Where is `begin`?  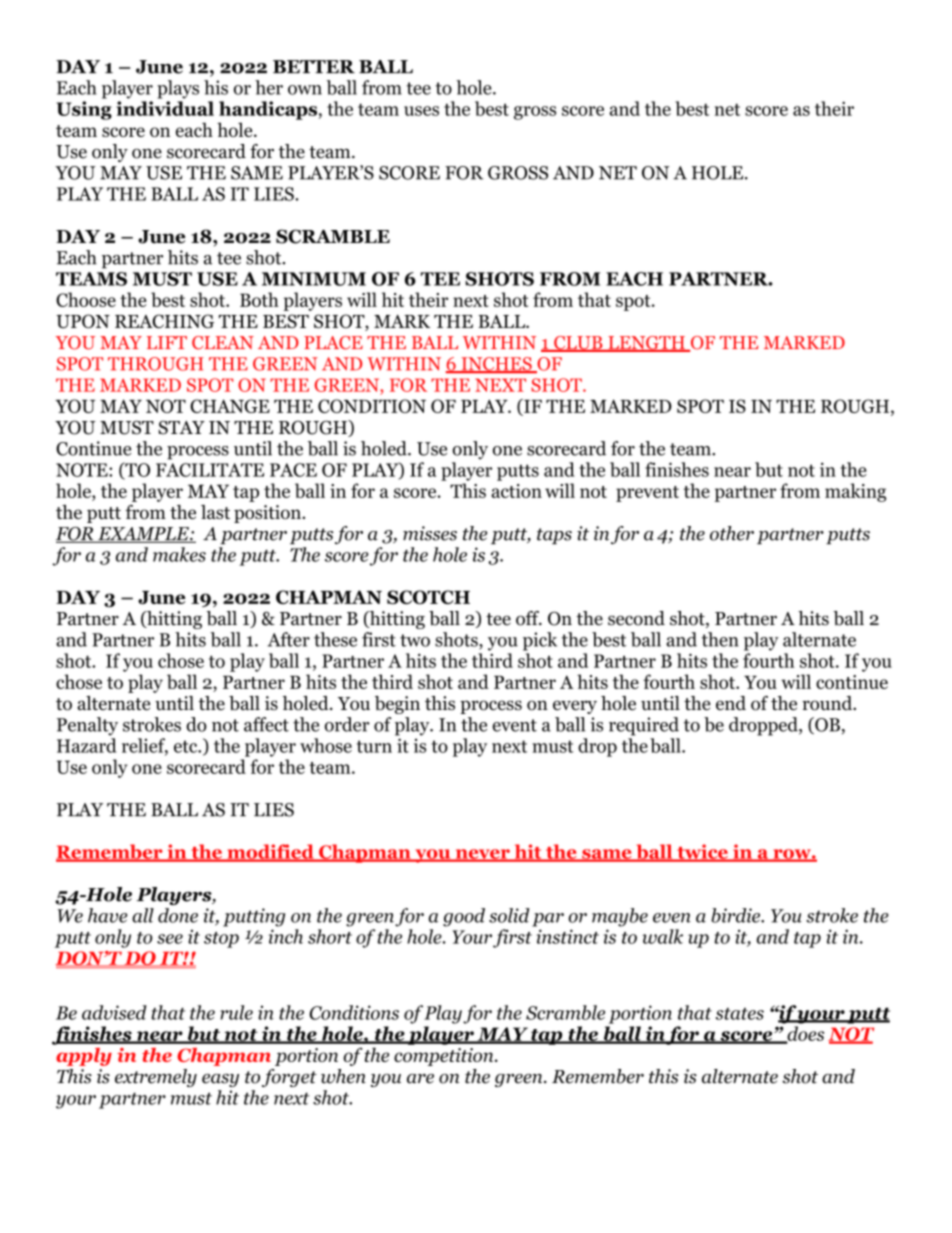 begin is located at coordinates (397, 705).
